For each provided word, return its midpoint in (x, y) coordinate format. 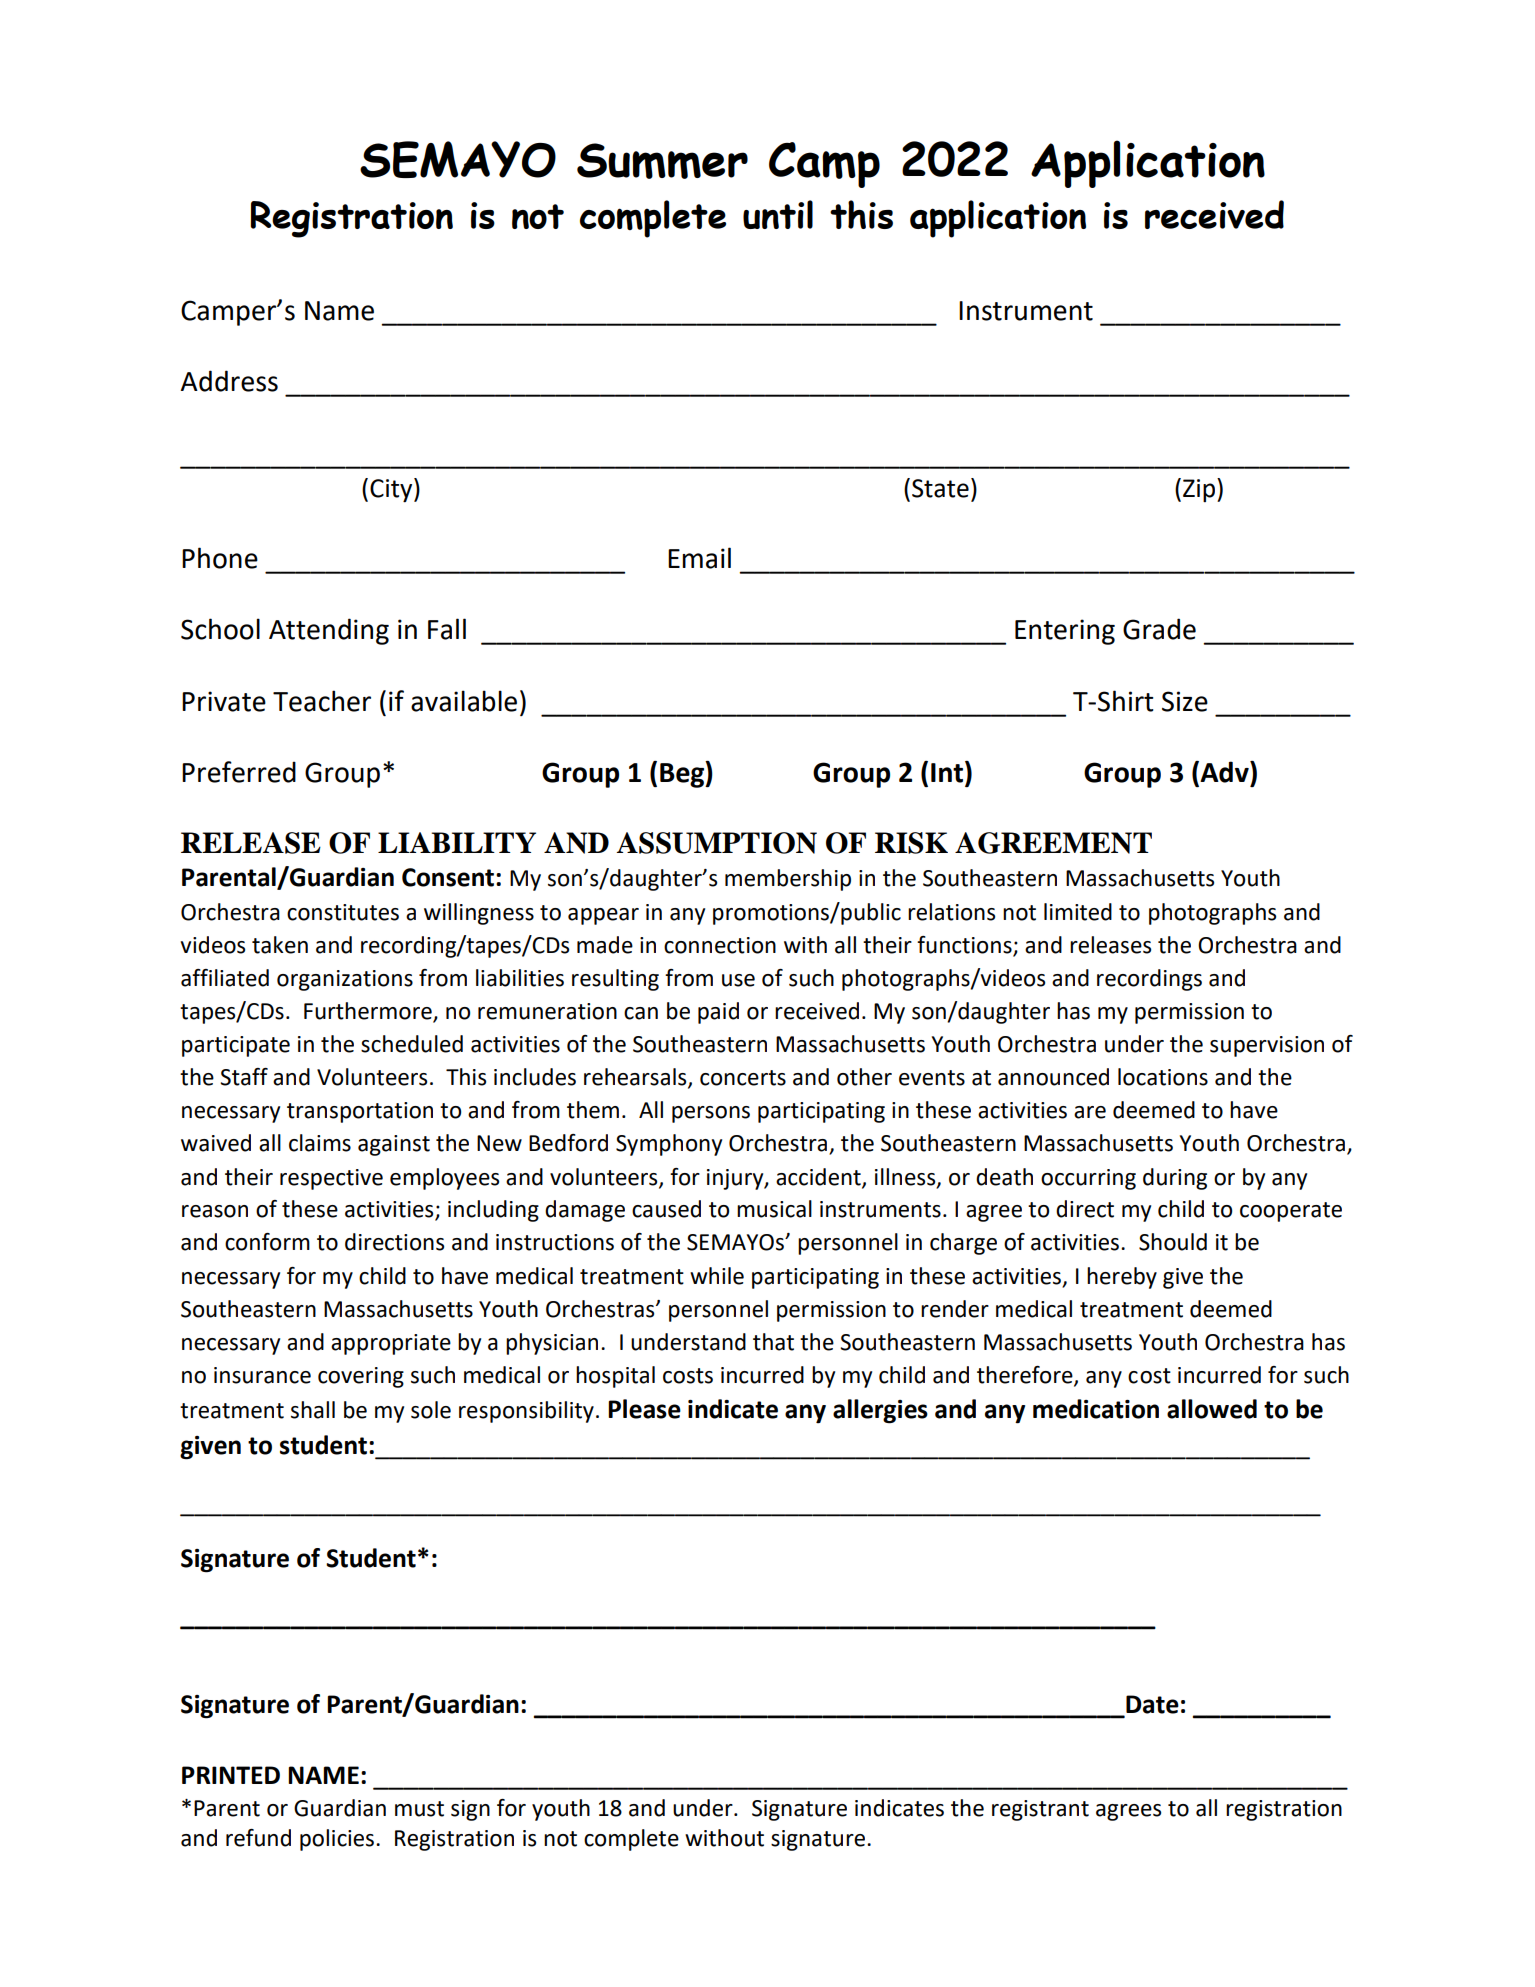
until (778, 214)
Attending (329, 631)
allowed (1212, 1409)
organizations (345, 980)
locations (1163, 1077)
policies (337, 1840)
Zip (1200, 490)
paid (718, 1013)
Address (229, 381)
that (773, 1342)
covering (361, 1377)
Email (699, 558)
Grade (1159, 629)
